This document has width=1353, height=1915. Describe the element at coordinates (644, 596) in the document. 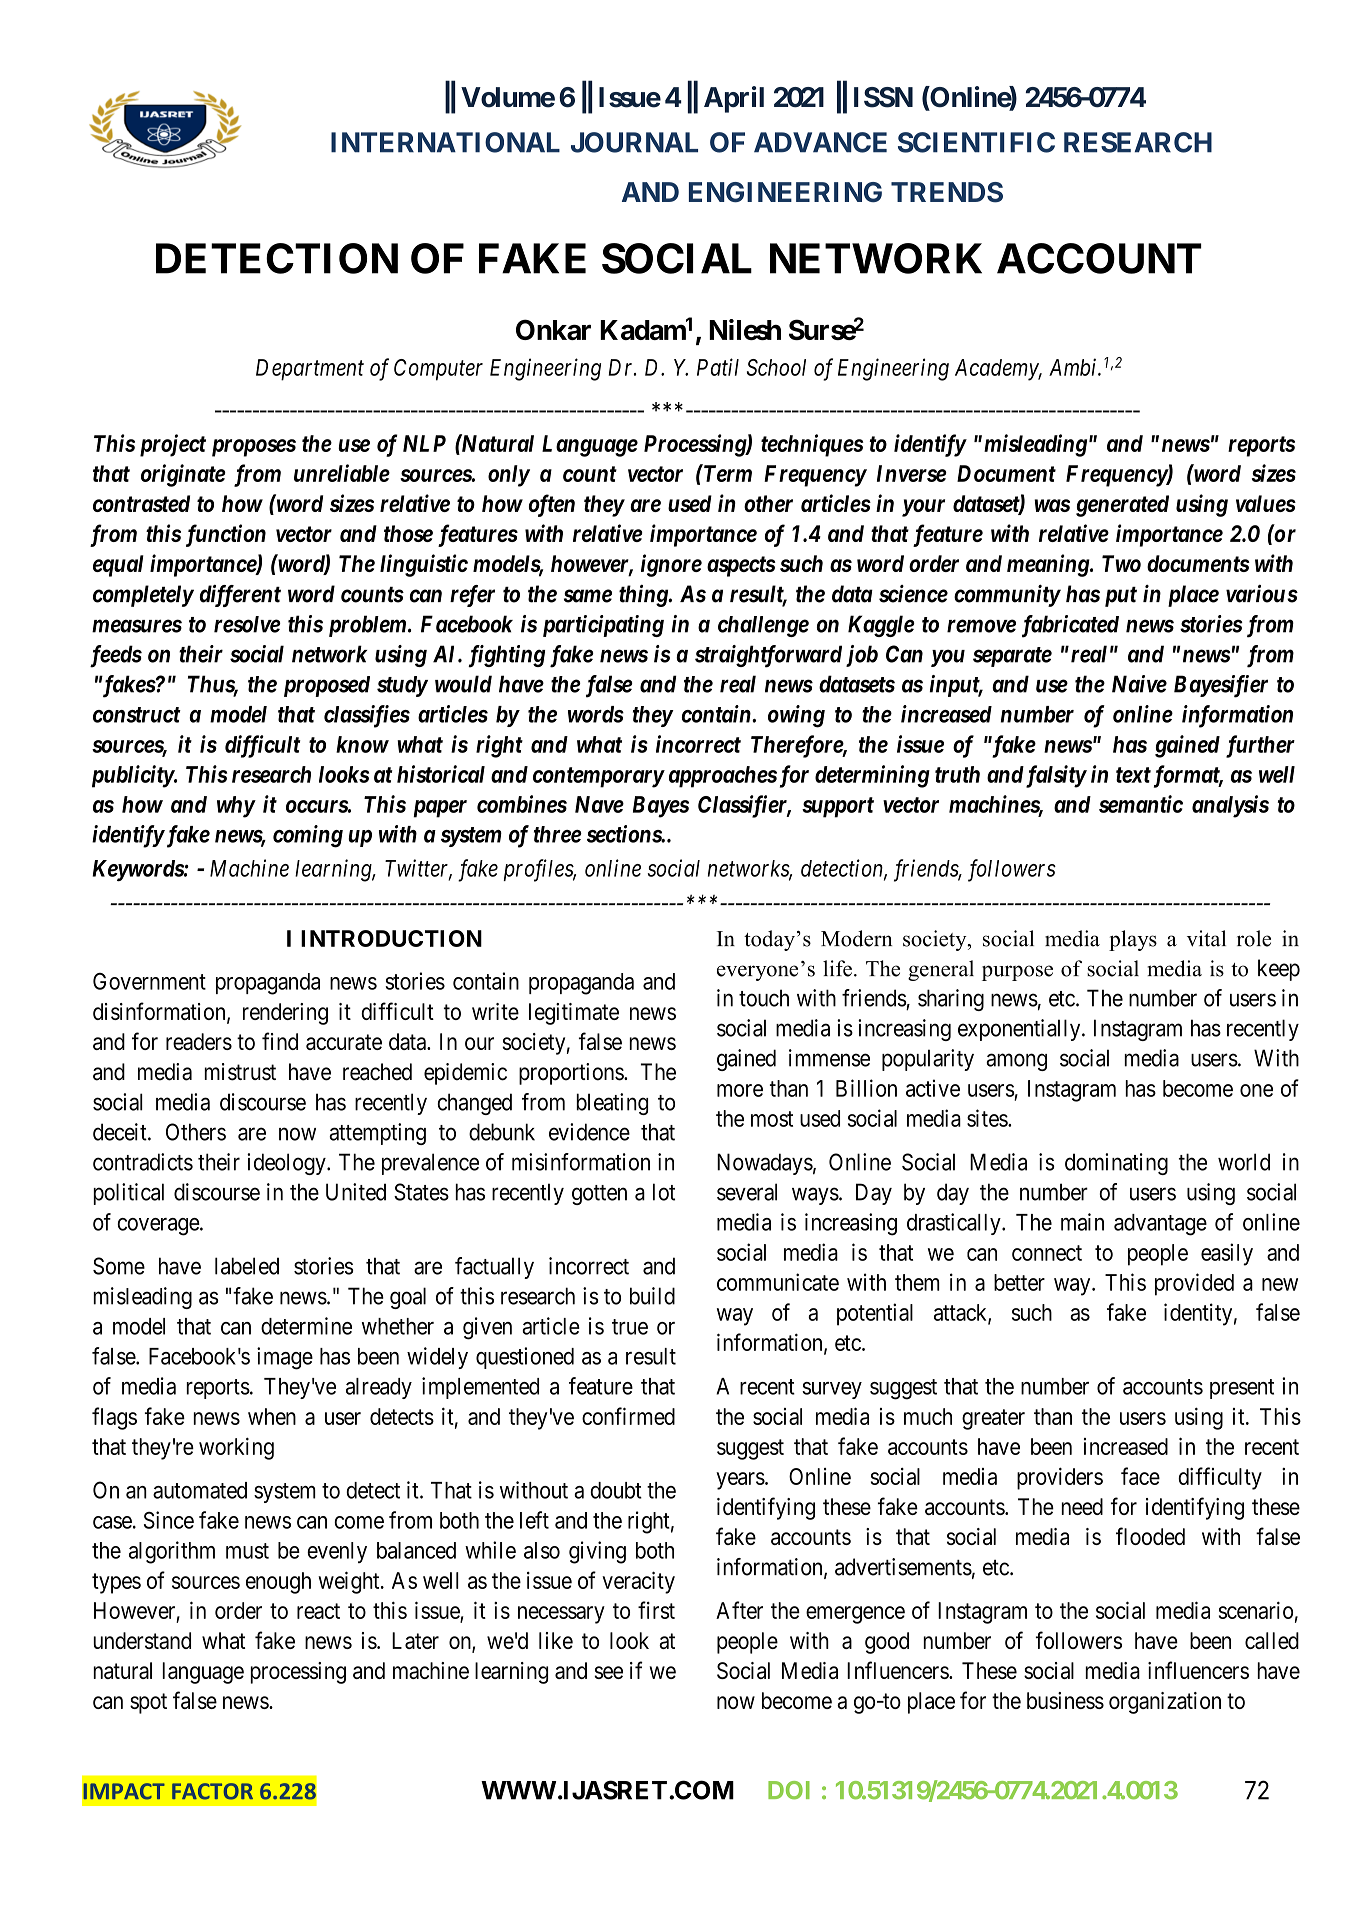

I see `thing` at that location.
